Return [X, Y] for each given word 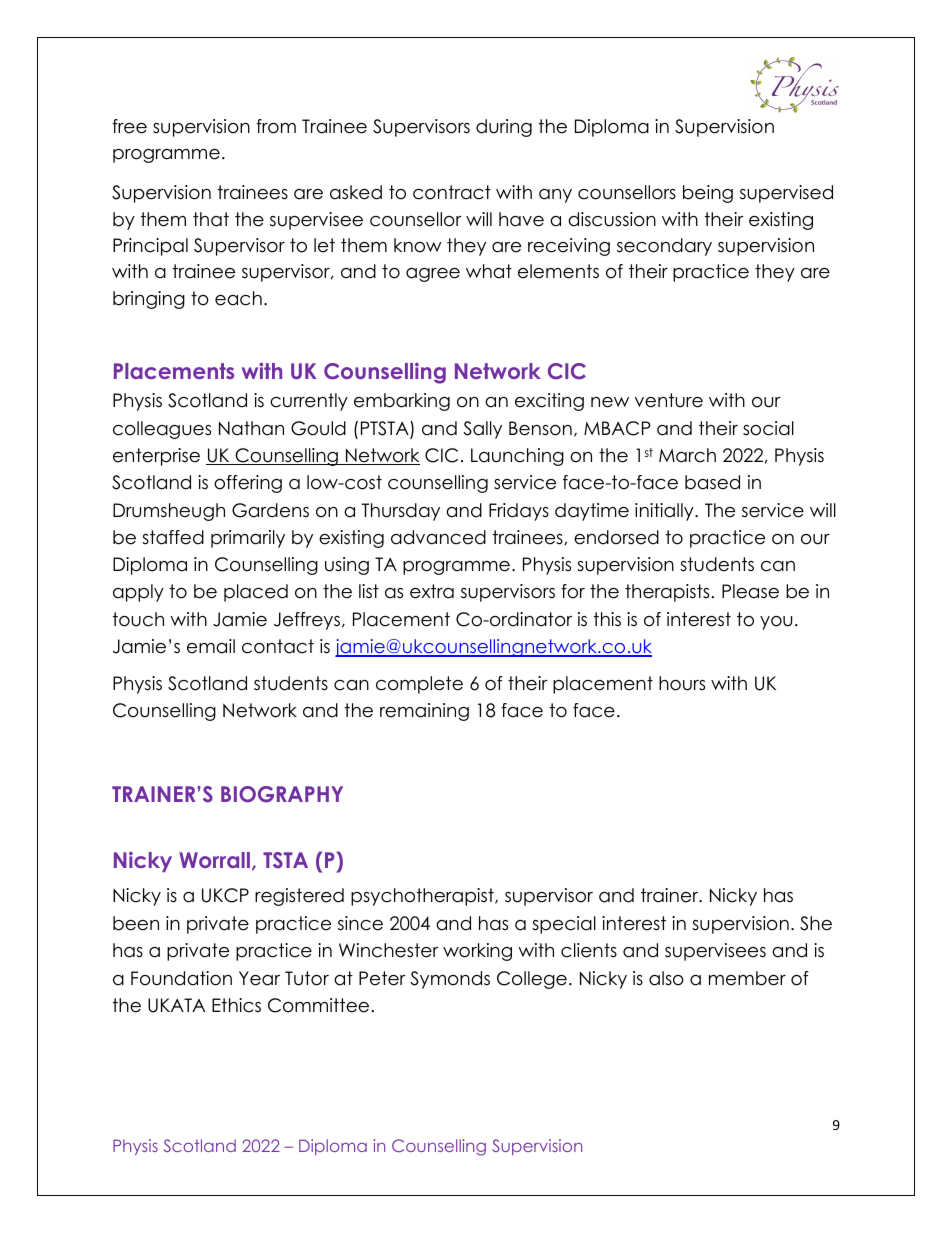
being [708, 194]
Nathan [251, 428]
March [687, 455]
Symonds [450, 980]
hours [682, 683]
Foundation [181, 978]
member [747, 978]
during [504, 128]
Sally [482, 430]
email [211, 646]
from [276, 126]
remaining [424, 712]
